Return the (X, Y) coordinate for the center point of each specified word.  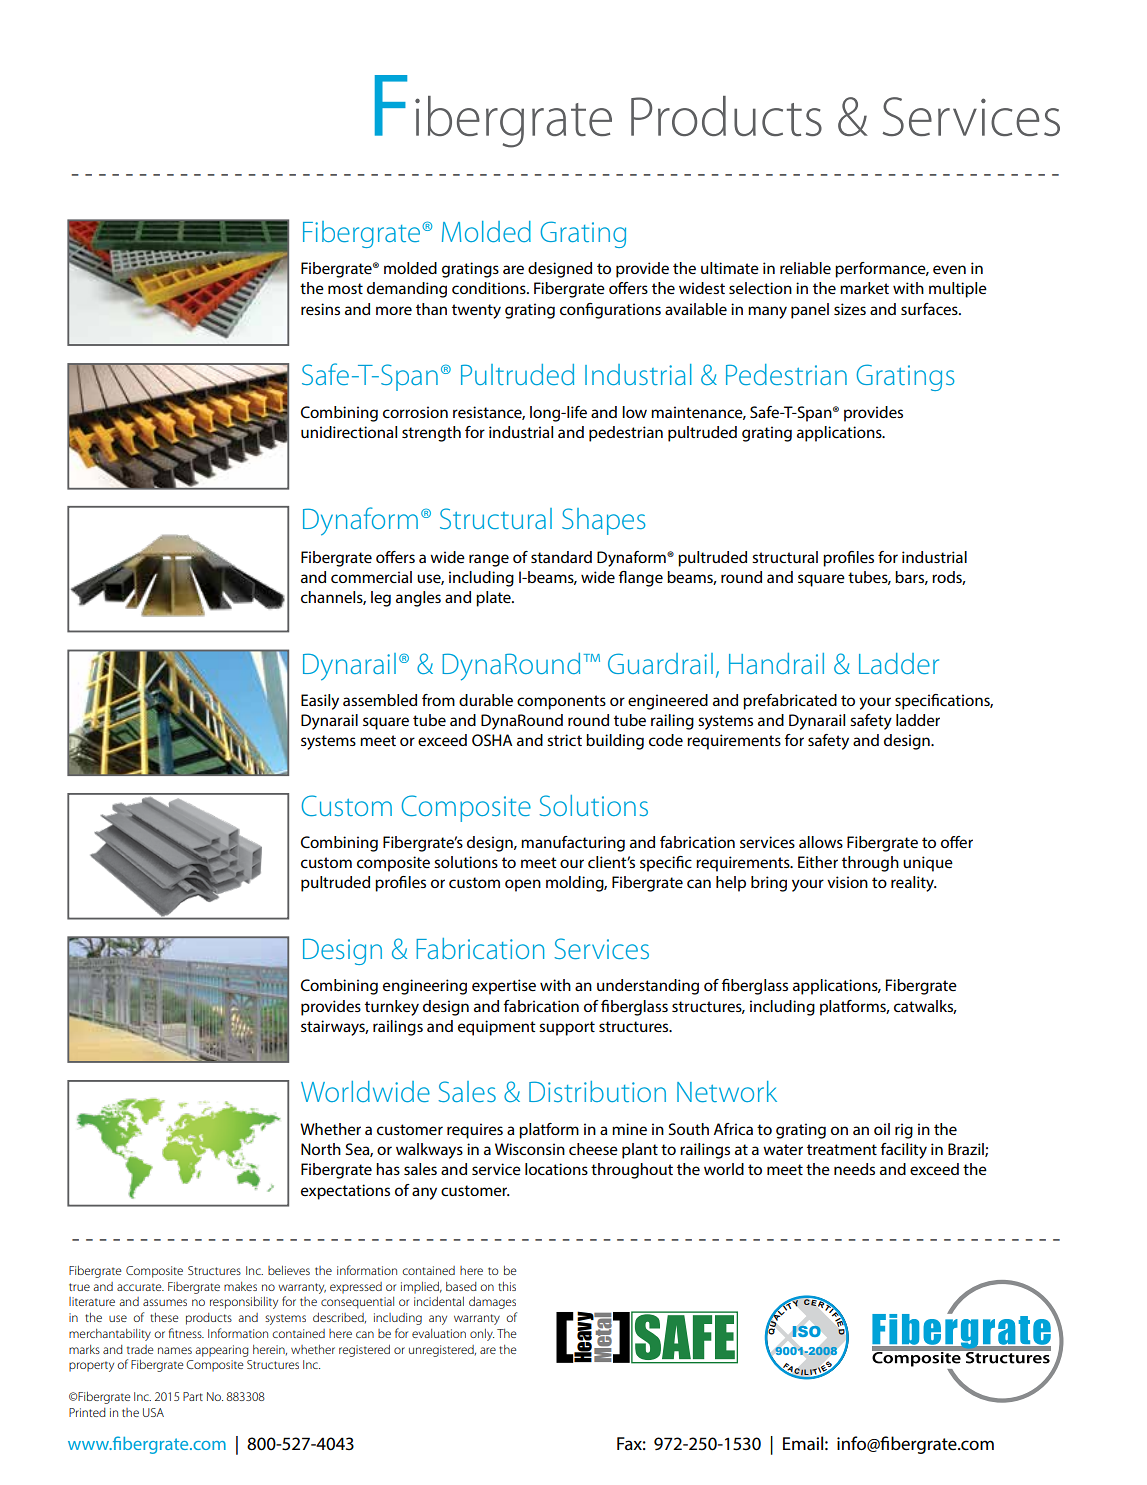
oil (882, 1129)
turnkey (392, 1008)
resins (320, 309)
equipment (497, 1028)
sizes (850, 309)
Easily (320, 702)
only (482, 1335)
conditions (490, 288)
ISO (806, 1331)
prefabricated (790, 702)
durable (486, 700)
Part (193, 1396)
